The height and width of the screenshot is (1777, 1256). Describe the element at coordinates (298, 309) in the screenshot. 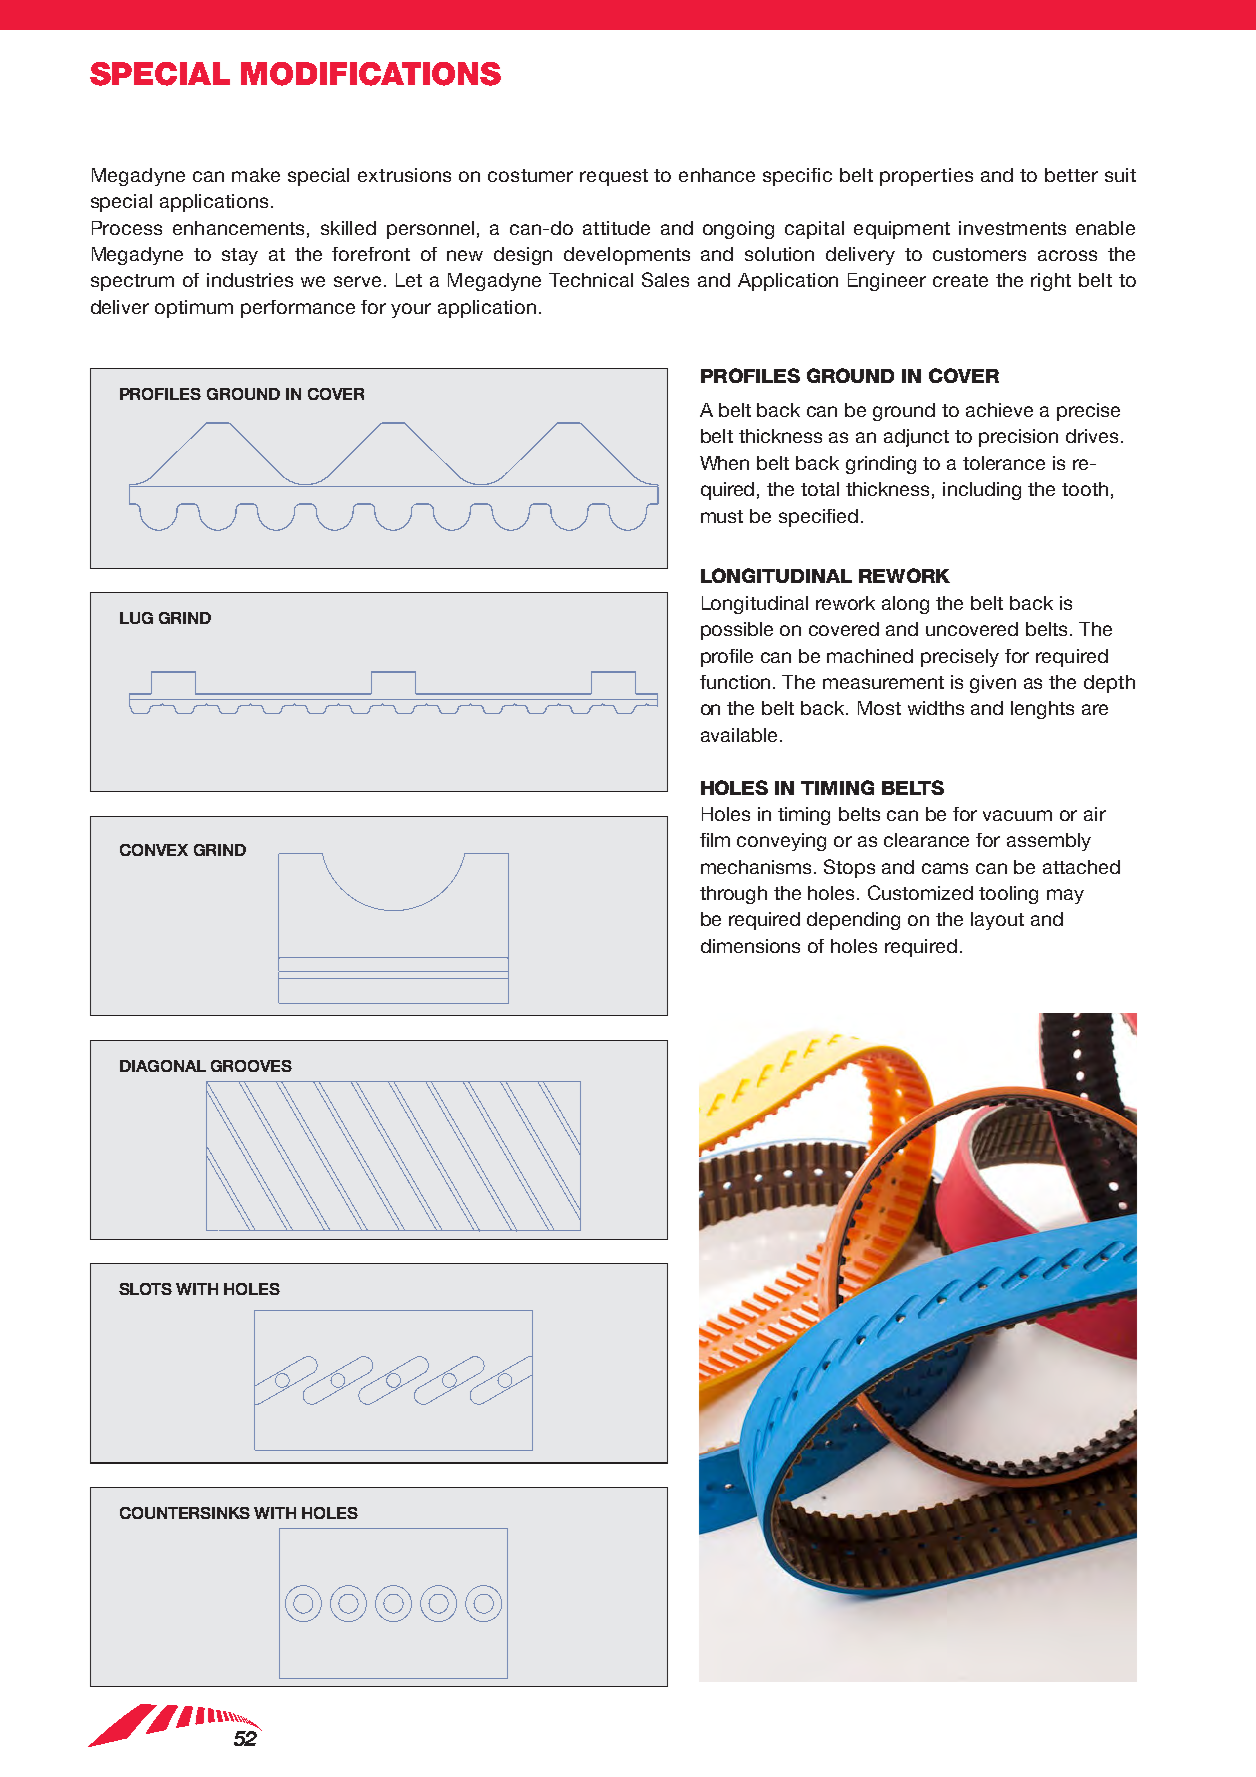

I see `performance` at that location.
